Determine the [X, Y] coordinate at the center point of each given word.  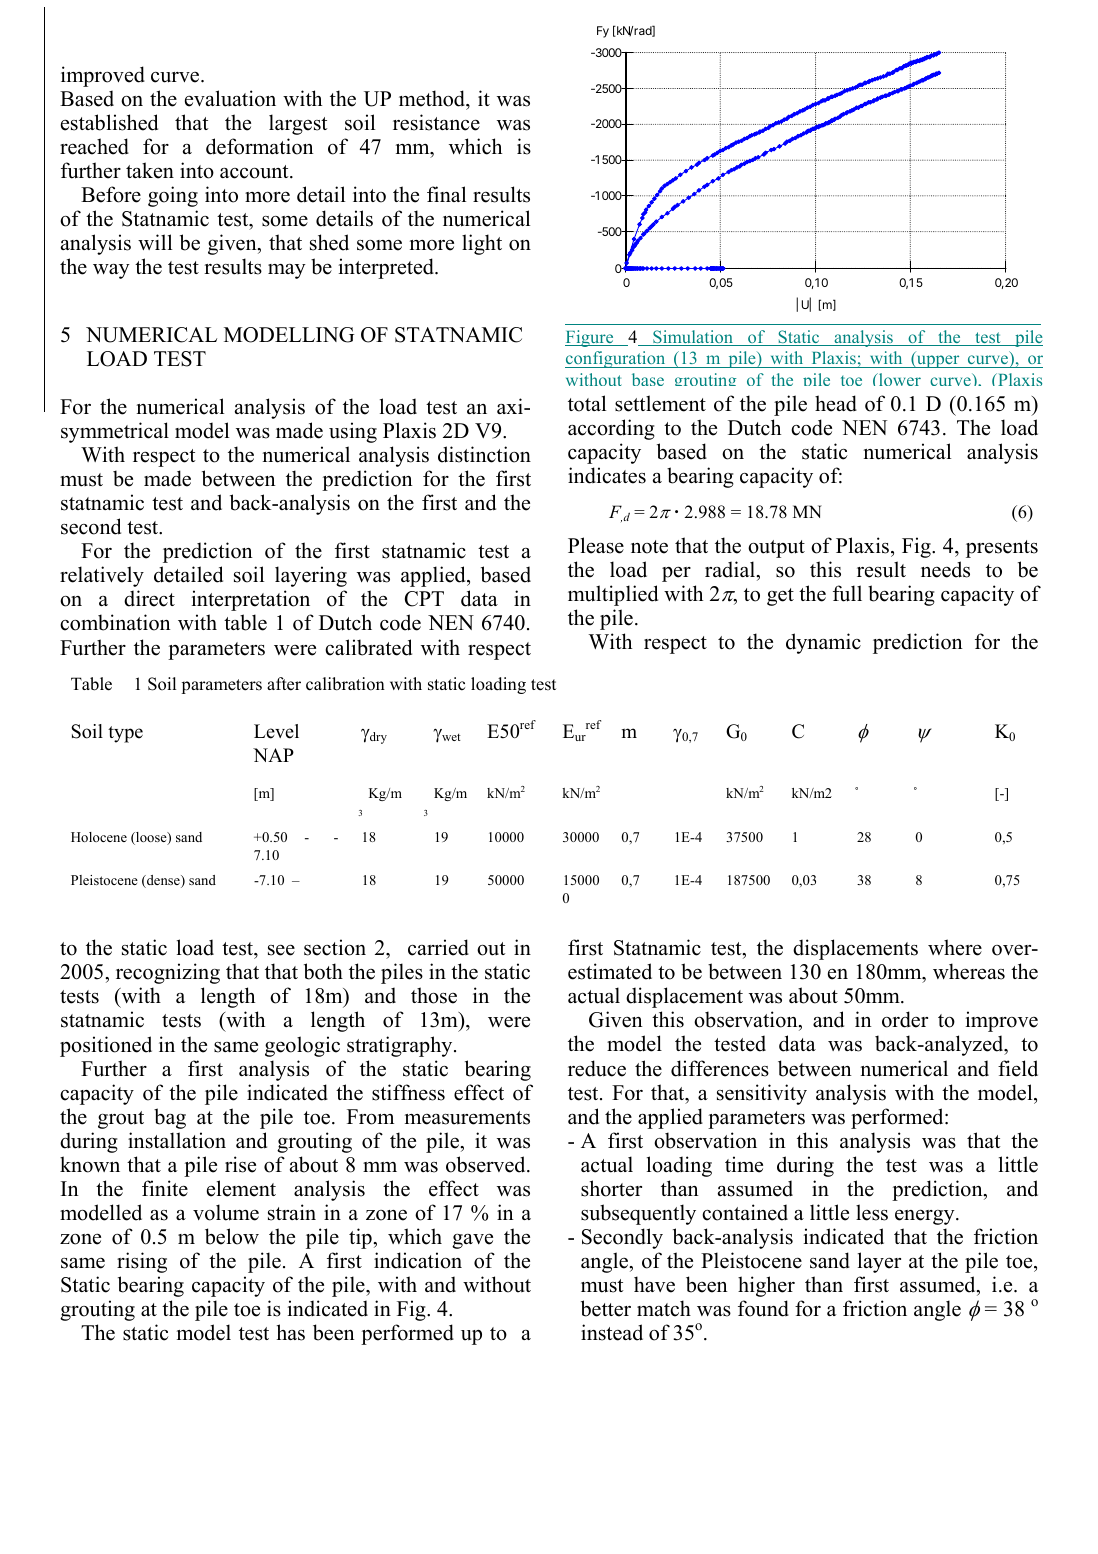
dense [163, 881]
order [905, 1019]
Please [596, 545]
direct [149, 598]
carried [438, 947]
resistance [436, 122]
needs [945, 569]
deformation [260, 146]
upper [938, 361]
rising [142, 1262]
